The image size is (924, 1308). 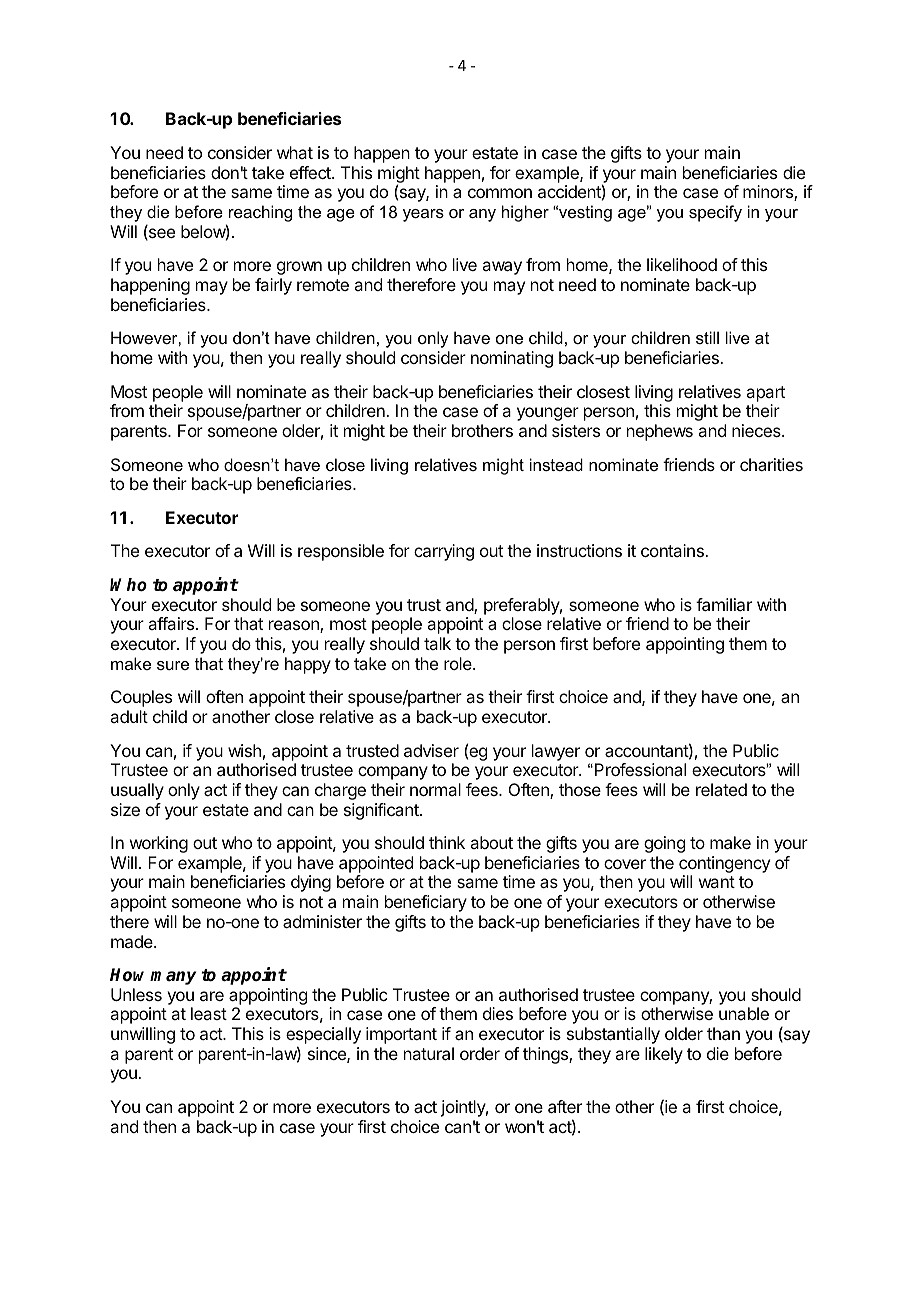 What do you see at coordinates (512, 359) in the page?
I see `nominating` at bounding box center [512, 359].
